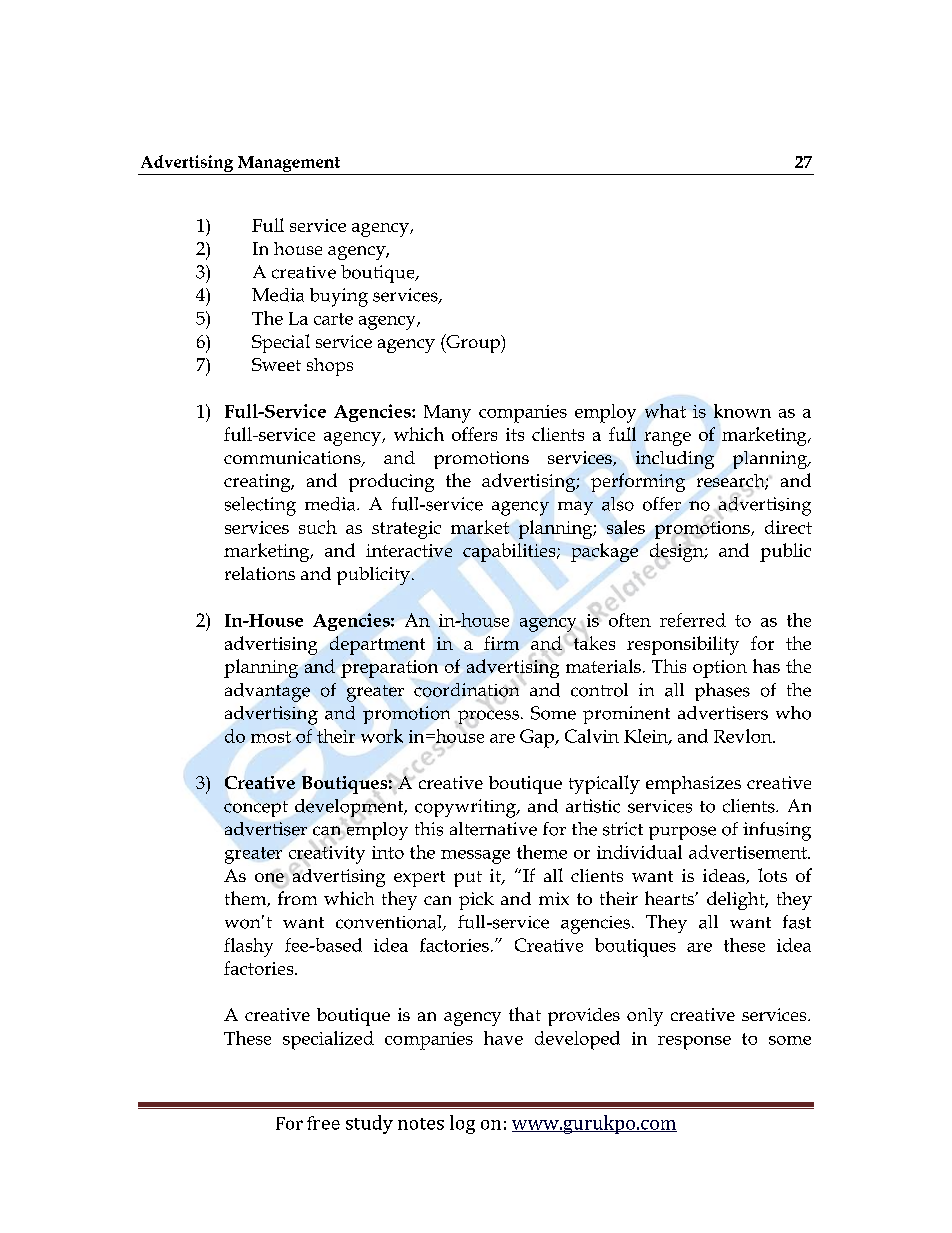  Describe the element at coordinates (694, 1043) in the screenshot. I see `response` at that location.
